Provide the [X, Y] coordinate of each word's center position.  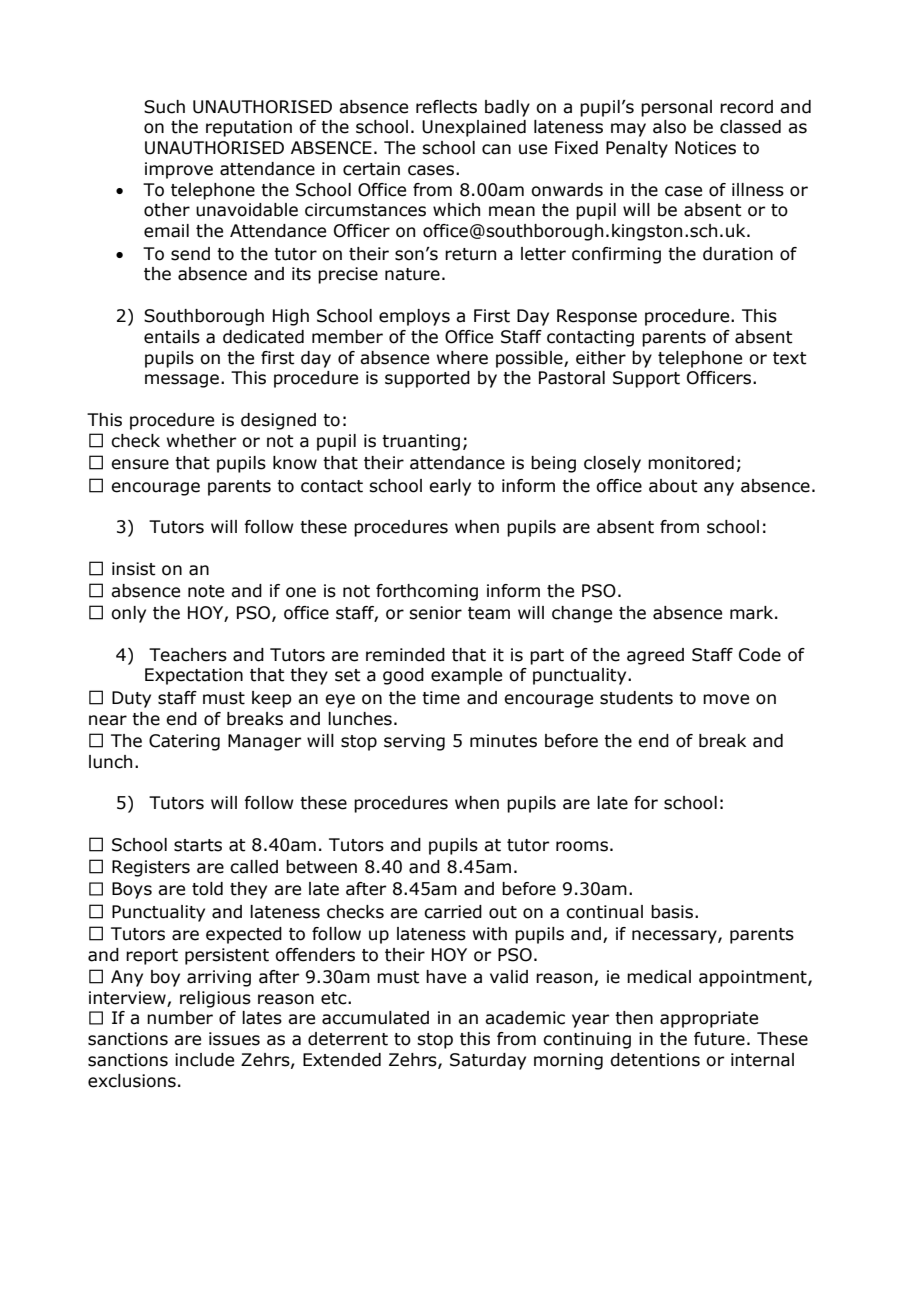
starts [198, 845]
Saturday [488, 1061]
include [204, 1060]
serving [414, 742]
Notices [705, 148]
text [790, 358]
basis [672, 912]
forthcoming [427, 592]
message [182, 381]
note [206, 591]
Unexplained [474, 128]
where [462, 358]
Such [164, 107]
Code [760, 655]
